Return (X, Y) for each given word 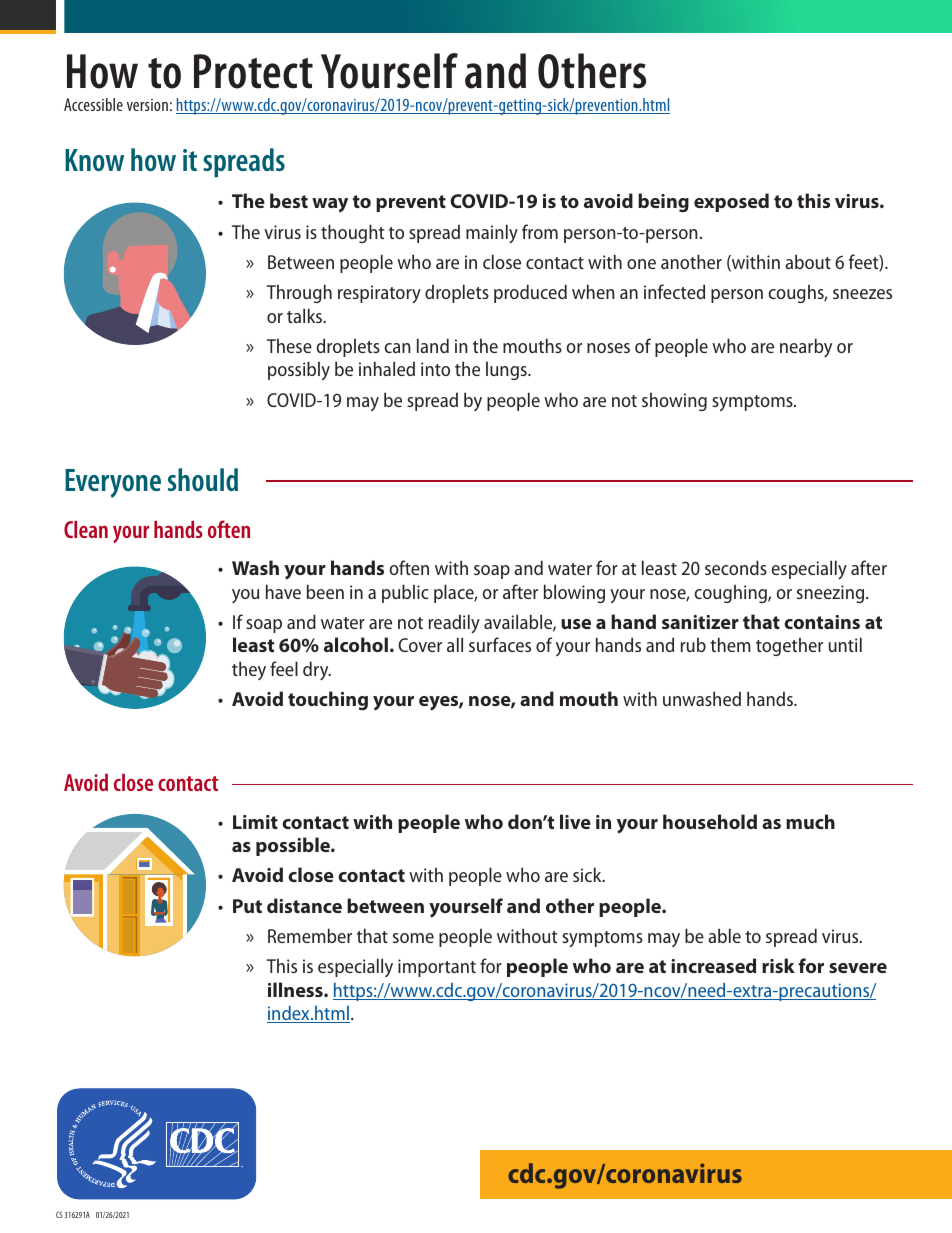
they (249, 670)
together (789, 646)
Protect (253, 71)
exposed (731, 202)
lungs (507, 370)
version (147, 105)
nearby (806, 347)
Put (247, 906)
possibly (299, 370)
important (437, 968)
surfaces (500, 644)
